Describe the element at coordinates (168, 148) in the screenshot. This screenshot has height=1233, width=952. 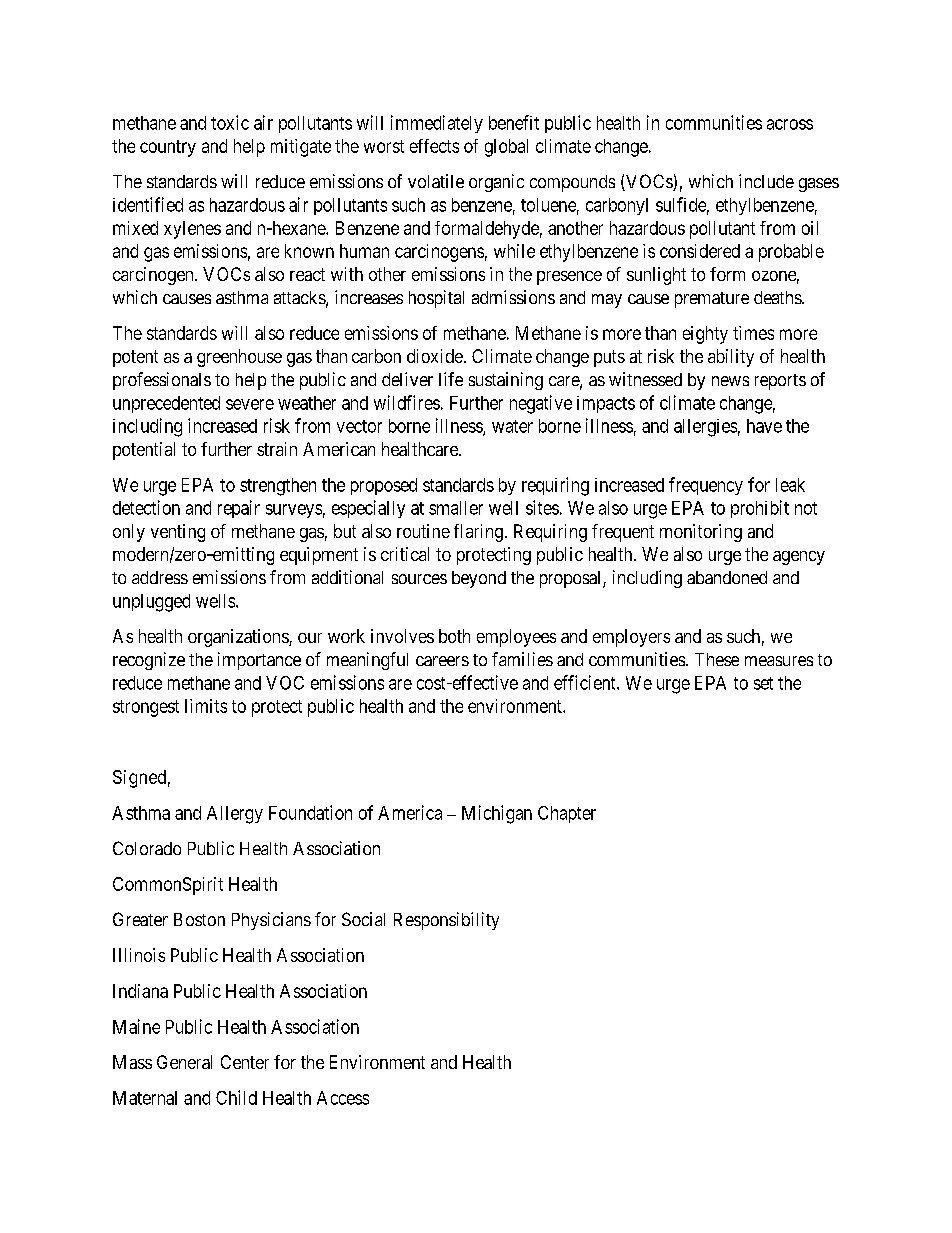
I see `country` at that location.
